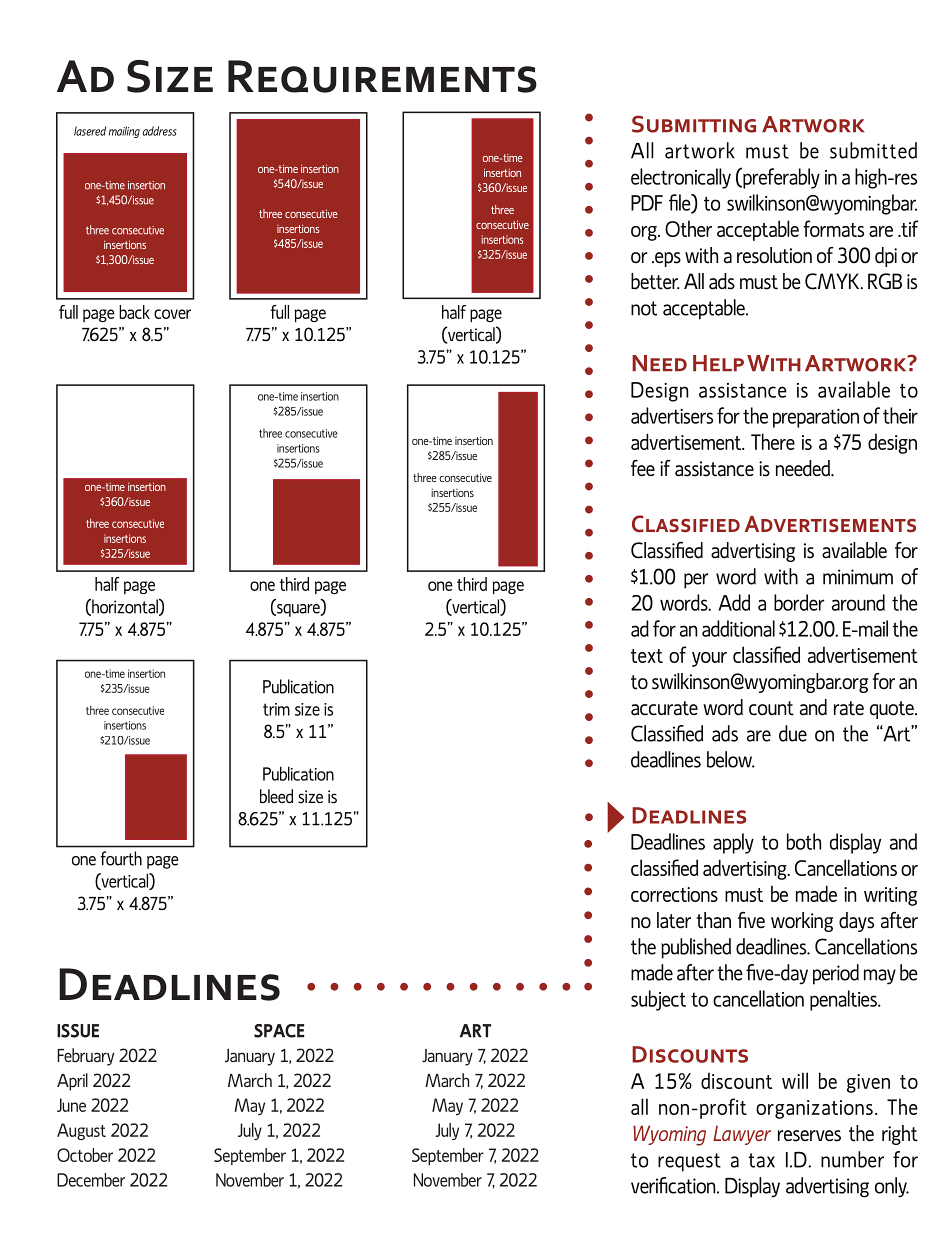 Image resolution: width=952 pixels, height=1233 pixels. I want to click on PDF, so click(647, 203).
